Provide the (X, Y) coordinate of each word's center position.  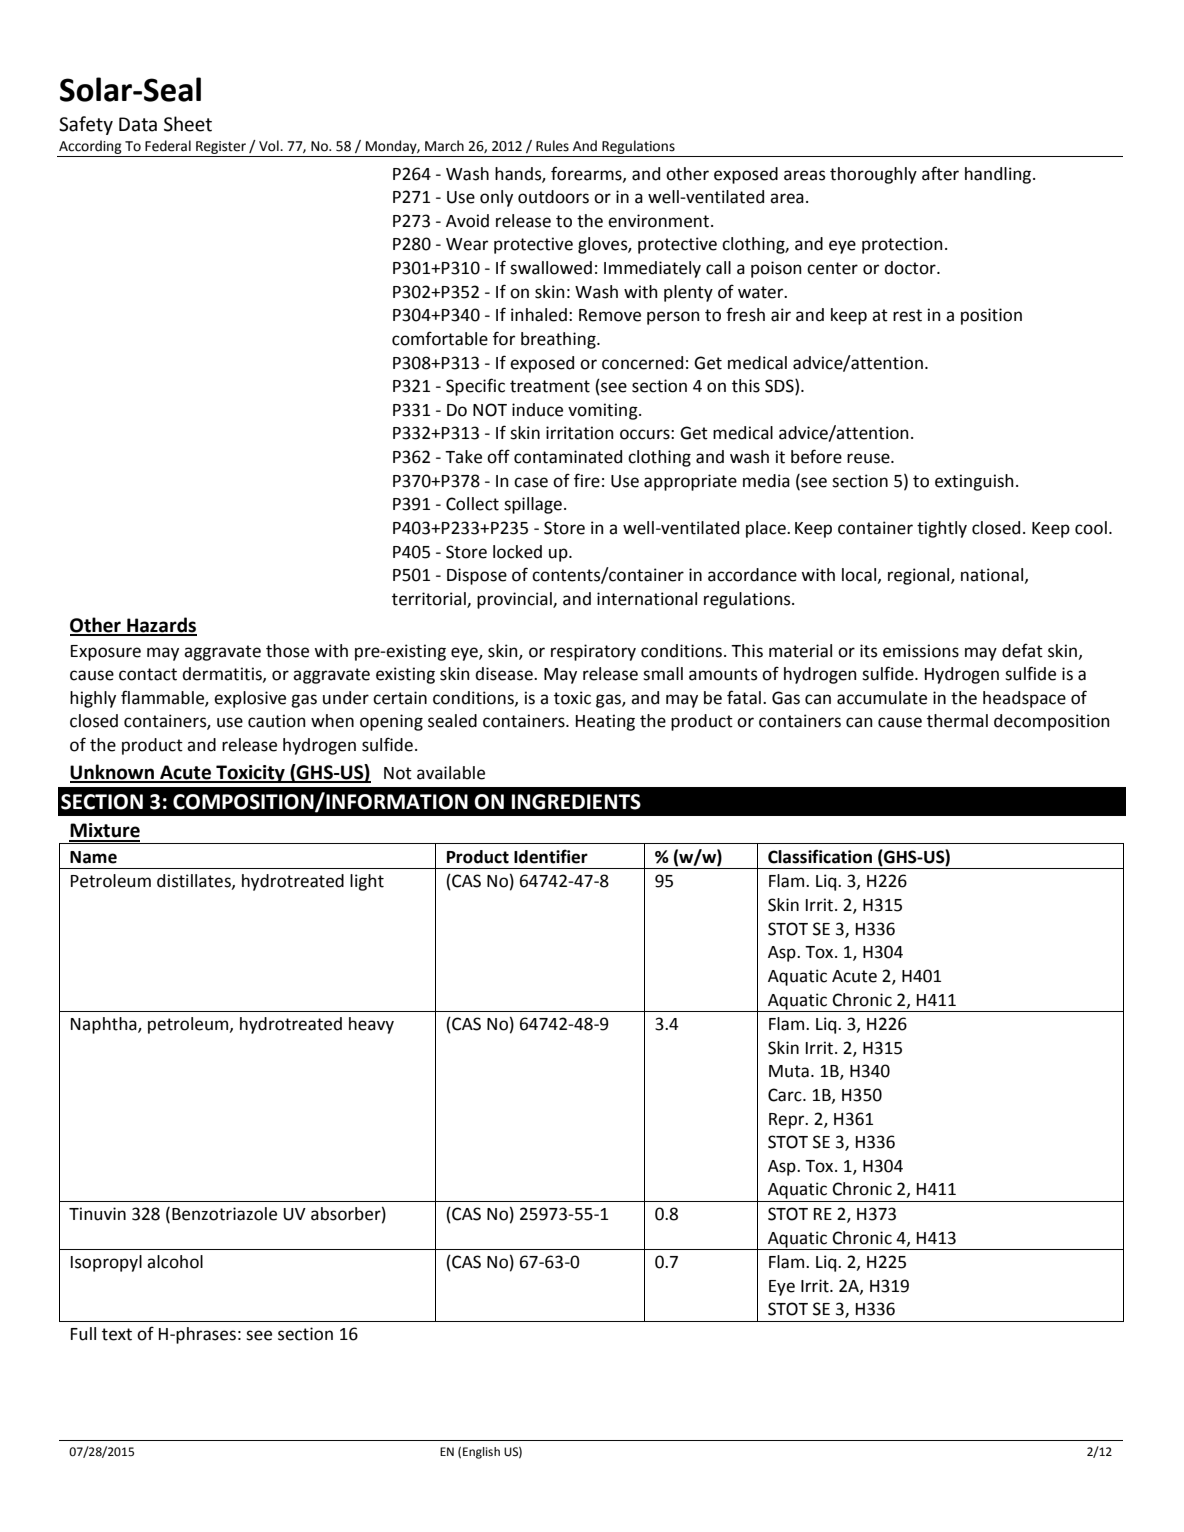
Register (221, 149)
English (481, 1453)
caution (277, 721)
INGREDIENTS (576, 802)
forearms (587, 174)
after (940, 173)
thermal (957, 721)
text (117, 1334)
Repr (788, 1121)
